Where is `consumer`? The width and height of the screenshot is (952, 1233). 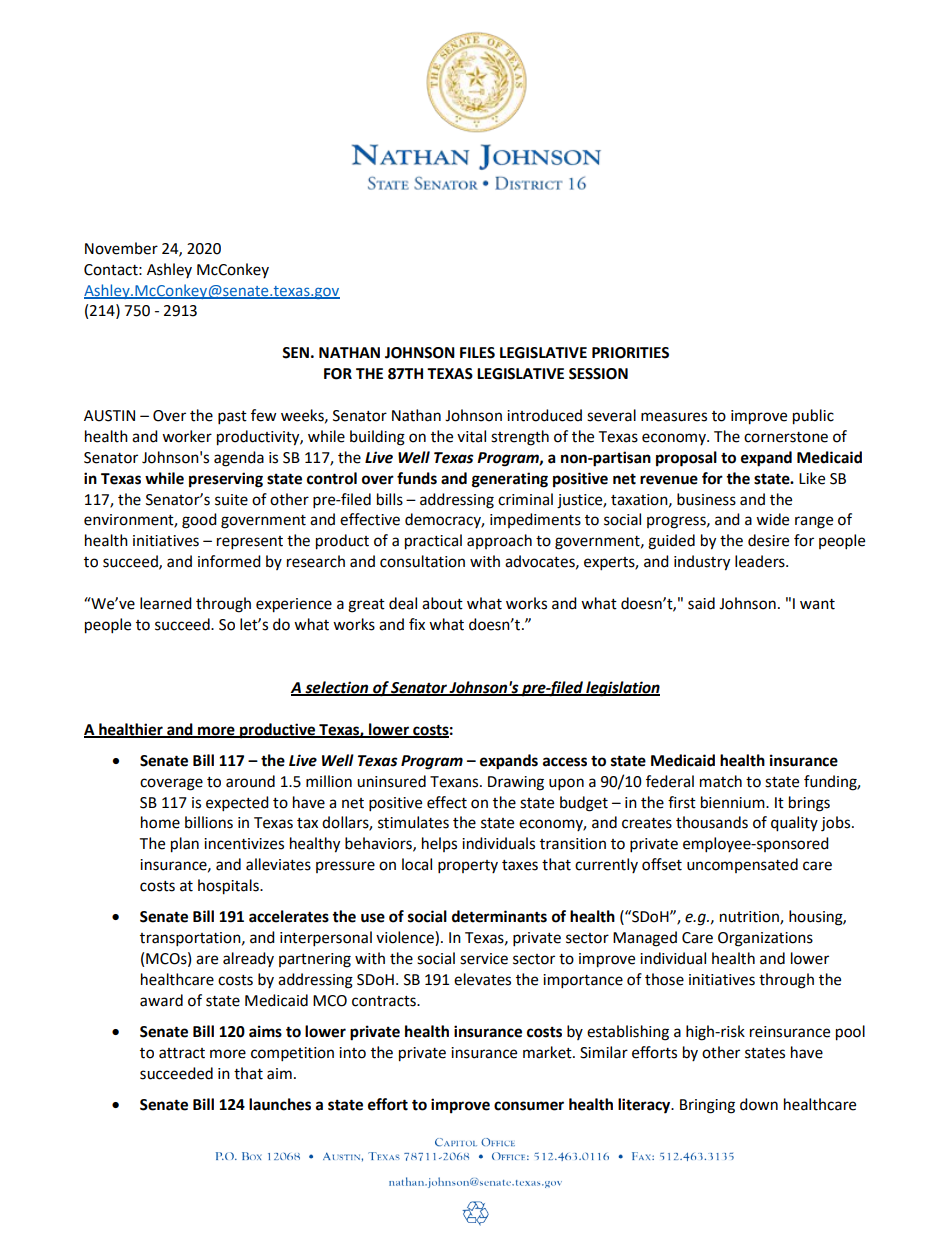 consumer is located at coordinates (529, 1106).
